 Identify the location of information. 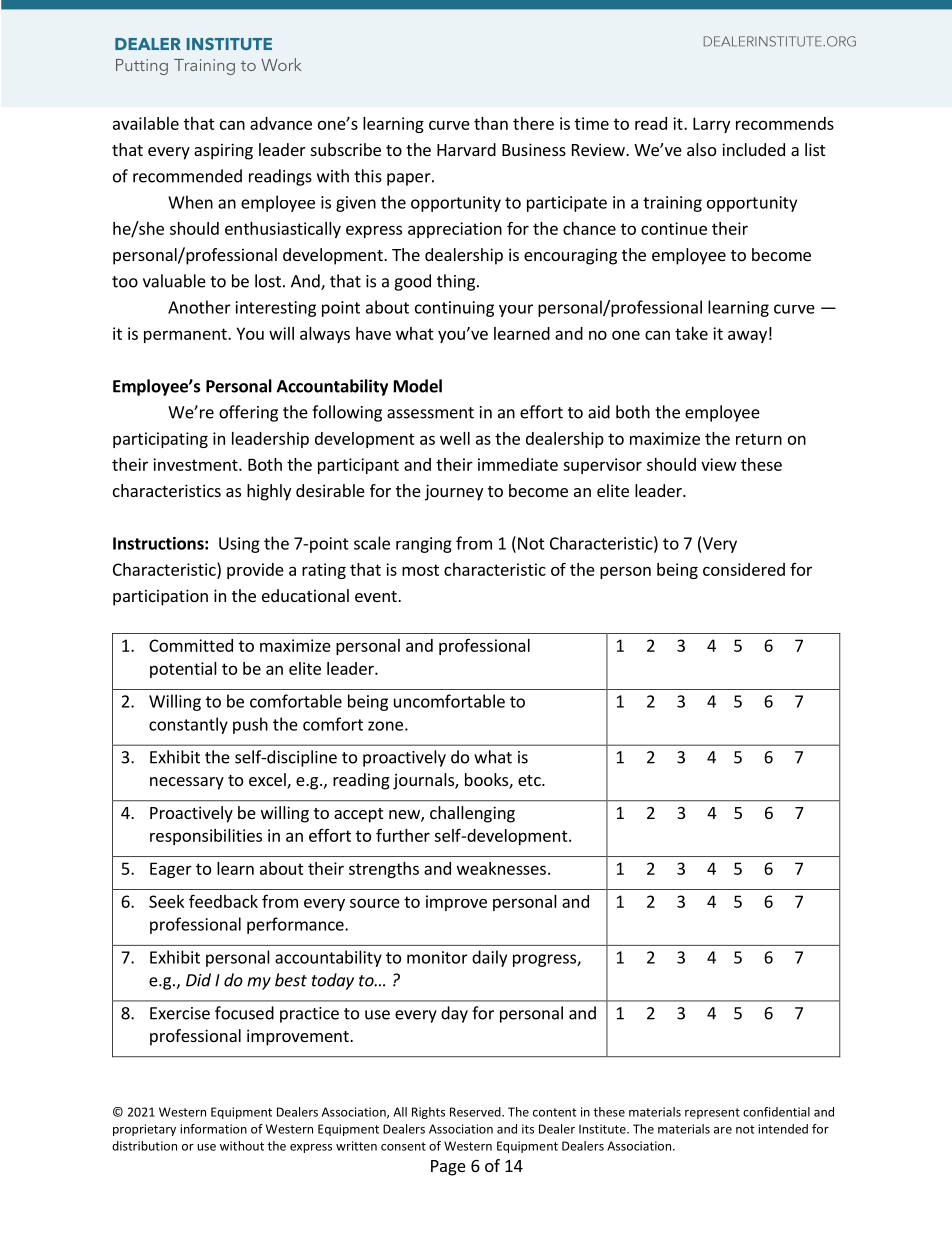
(213, 1129).
